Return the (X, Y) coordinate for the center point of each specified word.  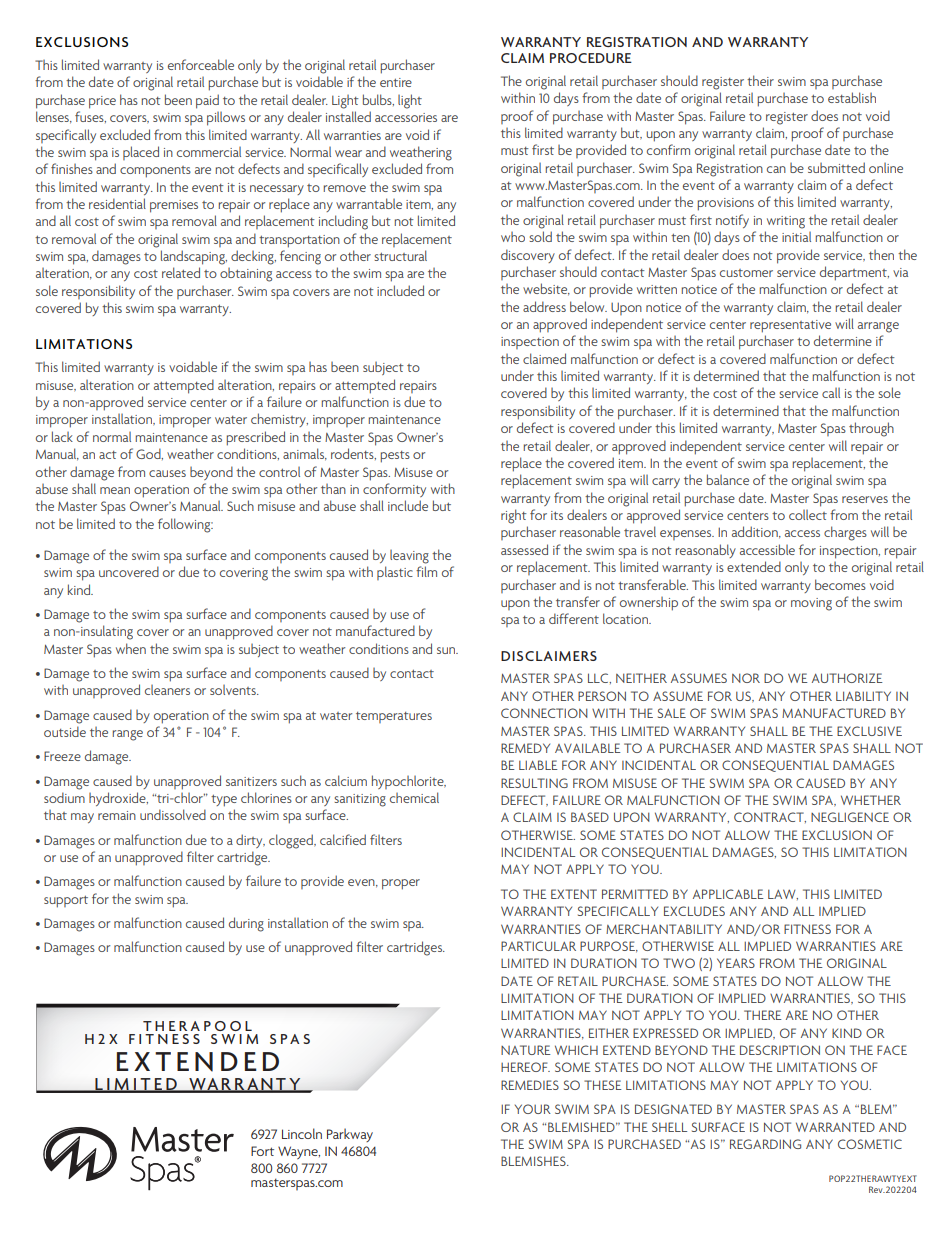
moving (811, 604)
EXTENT (574, 894)
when (131, 648)
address (544, 306)
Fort (262, 1151)
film (426, 571)
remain (117, 815)
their (760, 80)
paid (207, 101)
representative (790, 326)
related (181, 272)
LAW (783, 894)
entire (396, 82)
